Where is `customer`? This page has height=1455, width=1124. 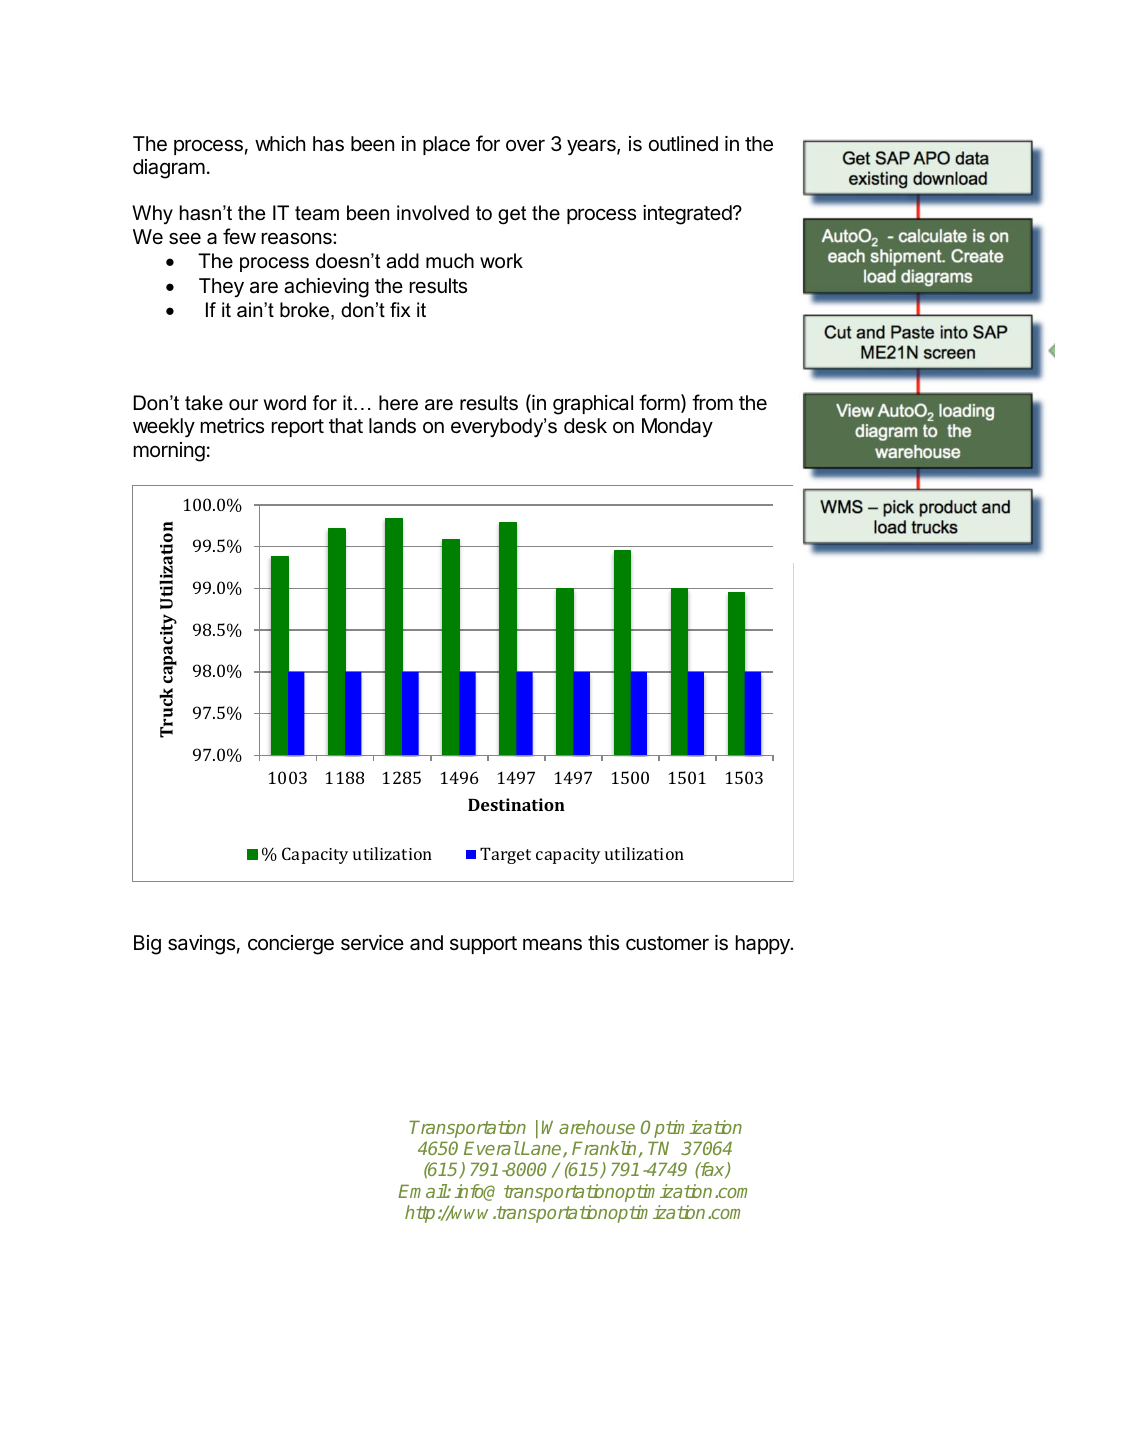
customer is located at coordinates (667, 943).
